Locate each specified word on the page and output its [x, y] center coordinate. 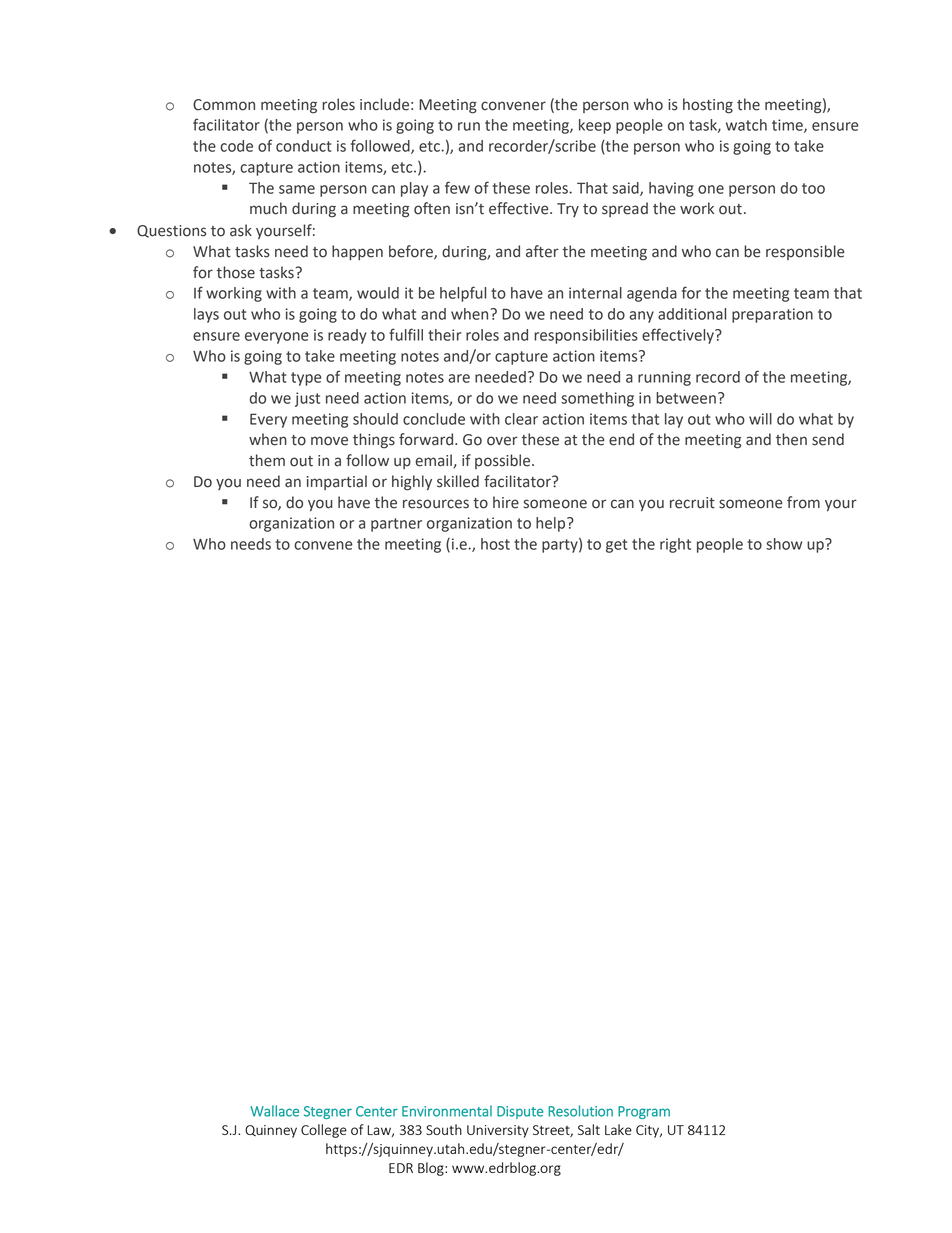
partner [396, 525]
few [457, 187]
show [784, 544]
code [236, 146]
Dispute [520, 1112]
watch [746, 125]
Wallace [274, 1111]
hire [506, 502]
